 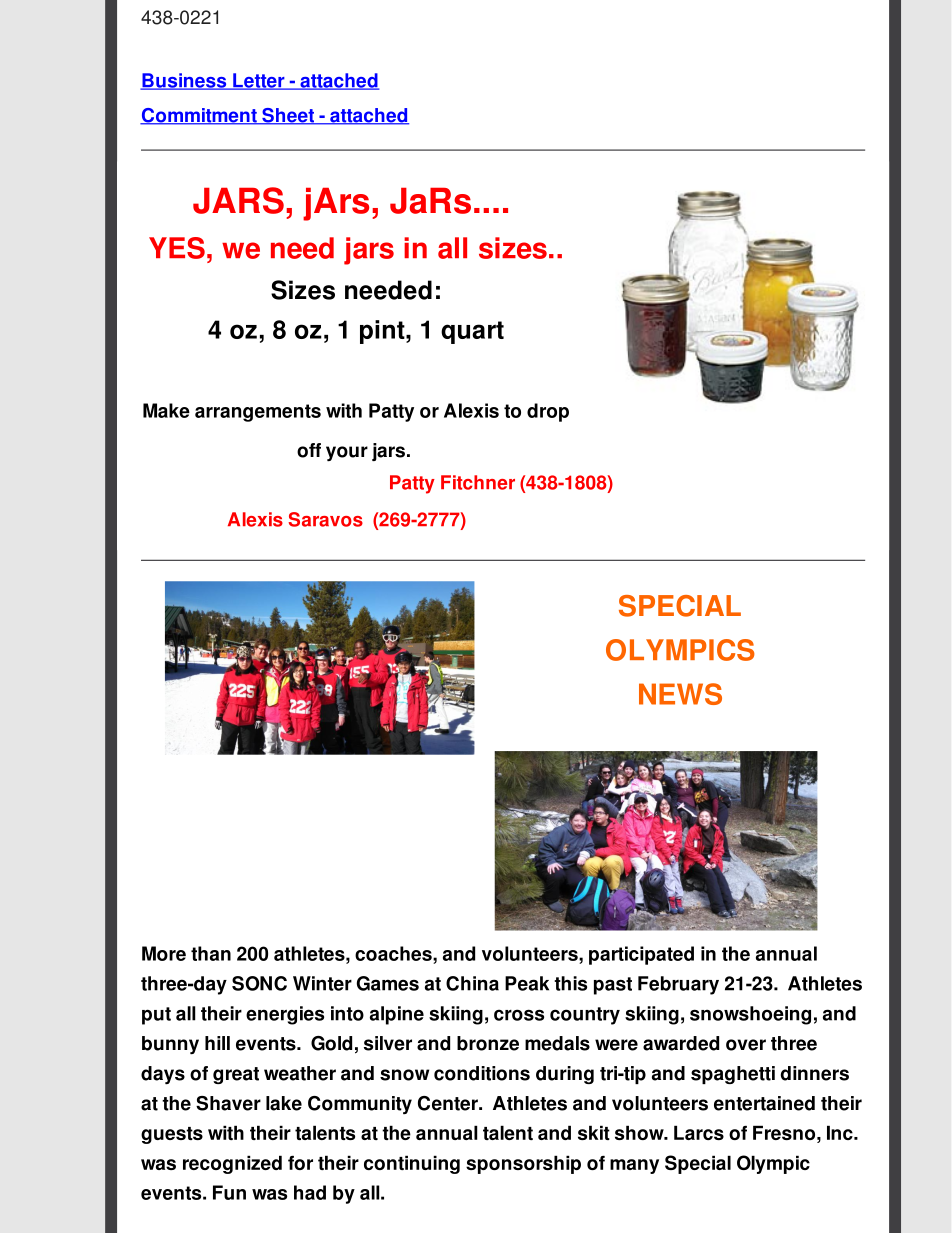 What do you see at coordinates (523, 1164) in the screenshot?
I see `sponsorship` at bounding box center [523, 1164].
